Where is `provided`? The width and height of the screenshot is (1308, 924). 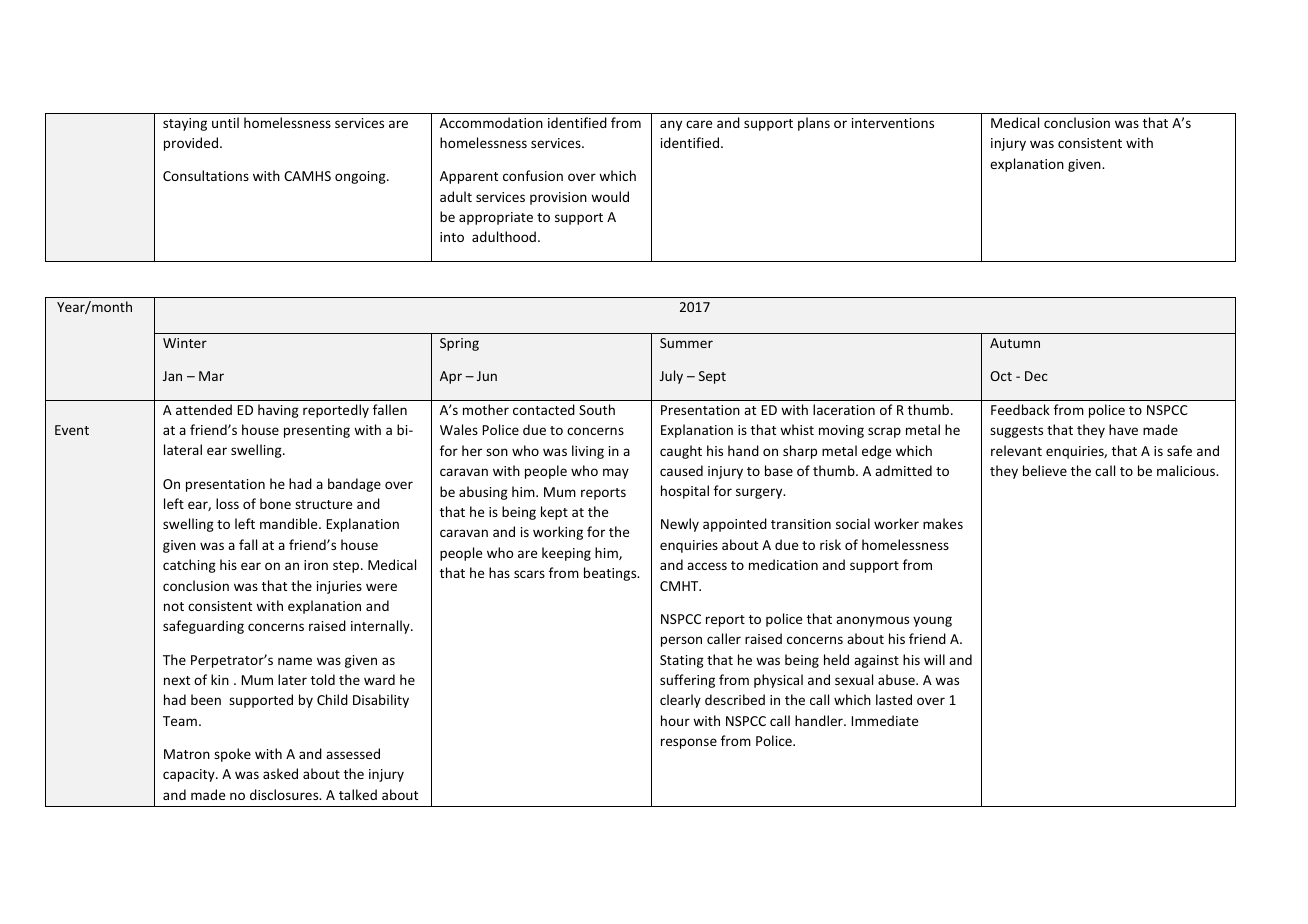
provided is located at coordinates (191, 144).
